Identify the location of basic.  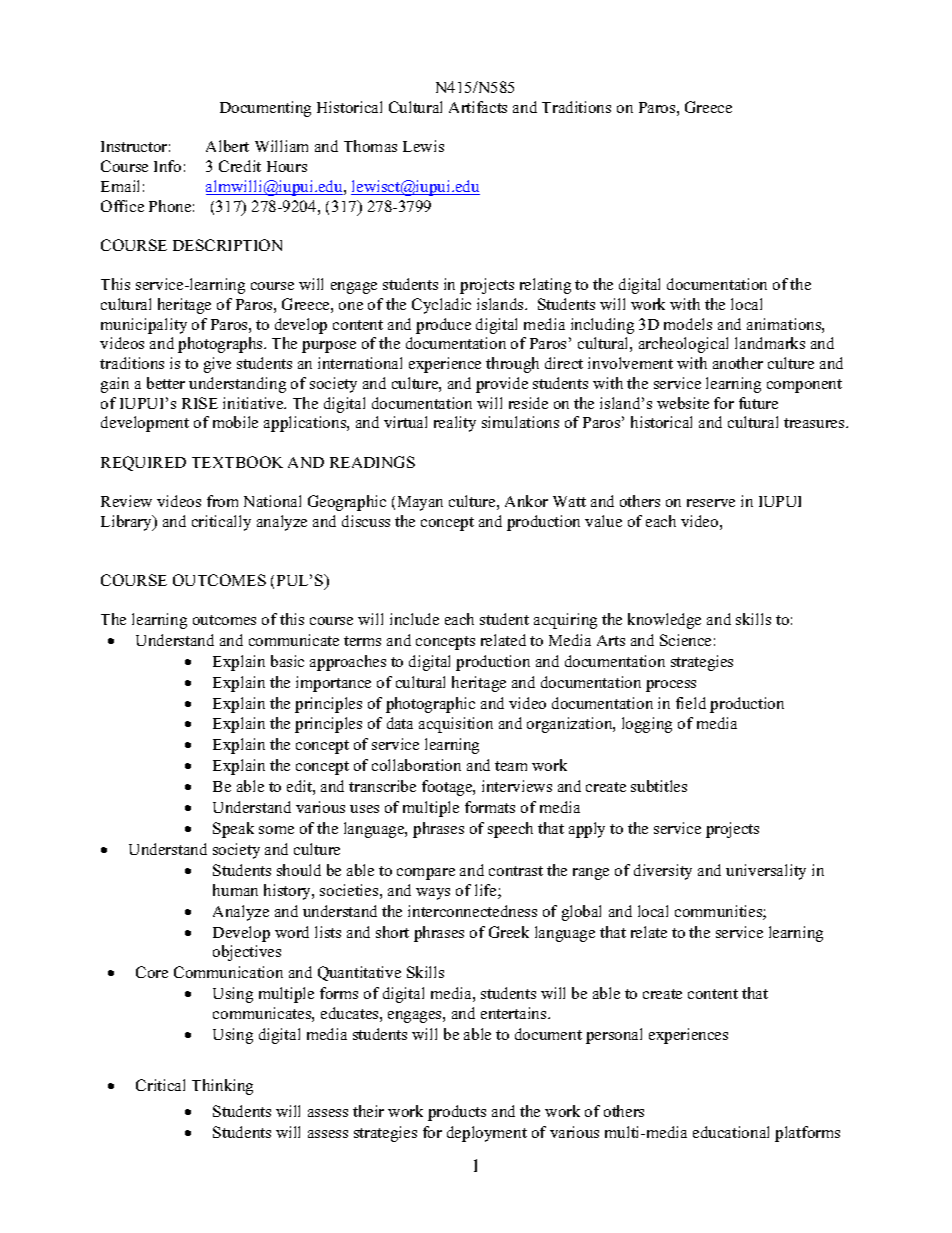
(287, 661).
